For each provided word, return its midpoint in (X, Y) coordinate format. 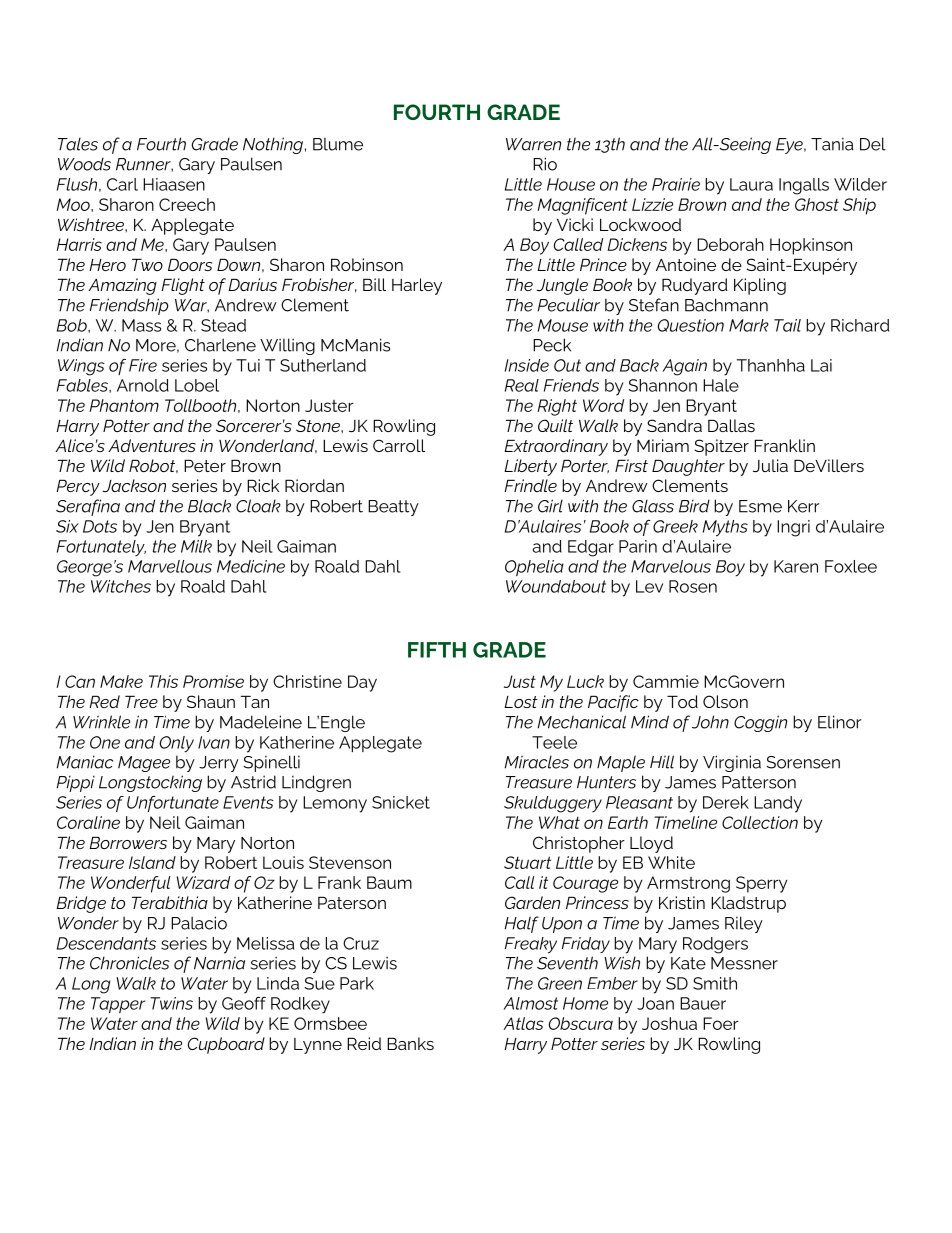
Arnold (143, 385)
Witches (121, 586)
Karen (796, 566)
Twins (171, 1003)
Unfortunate (173, 804)
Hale (721, 385)
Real (522, 385)
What (559, 822)
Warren (533, 144)
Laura (751, 184)
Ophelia (534, 568)
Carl (122, 184)
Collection (760, 822)
